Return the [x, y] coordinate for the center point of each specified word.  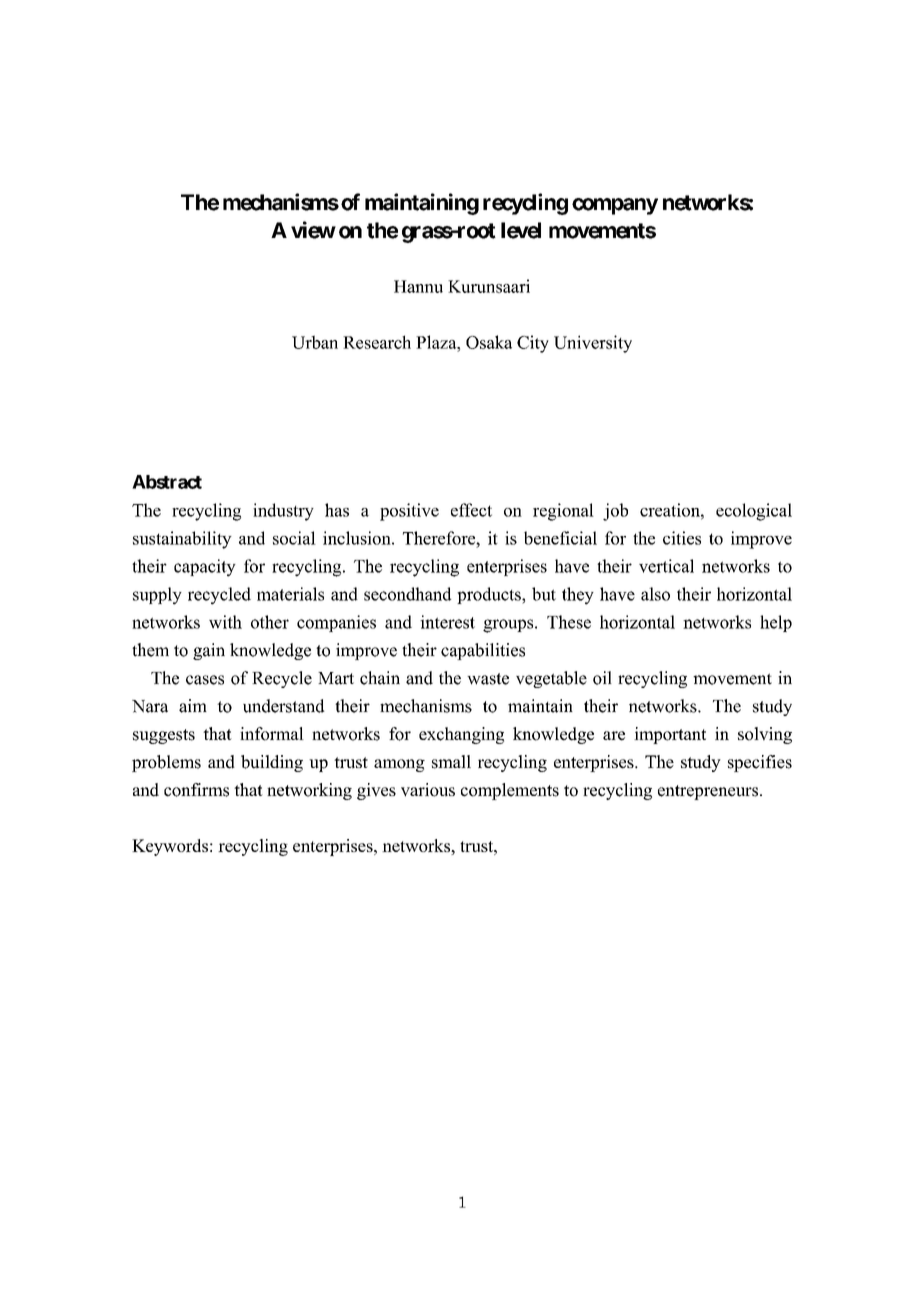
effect [471, 510]
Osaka [489, 342]
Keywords [170, 847]
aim [193, 706]
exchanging [461, 735]
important [670, 735]
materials [290, 594]
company [615, 206]
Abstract [167, 482]
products [490, 595]
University [593, 344]
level [521, 230]
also [655, 594]
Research [377, 342]
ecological [754, 512]
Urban [315, 342]
